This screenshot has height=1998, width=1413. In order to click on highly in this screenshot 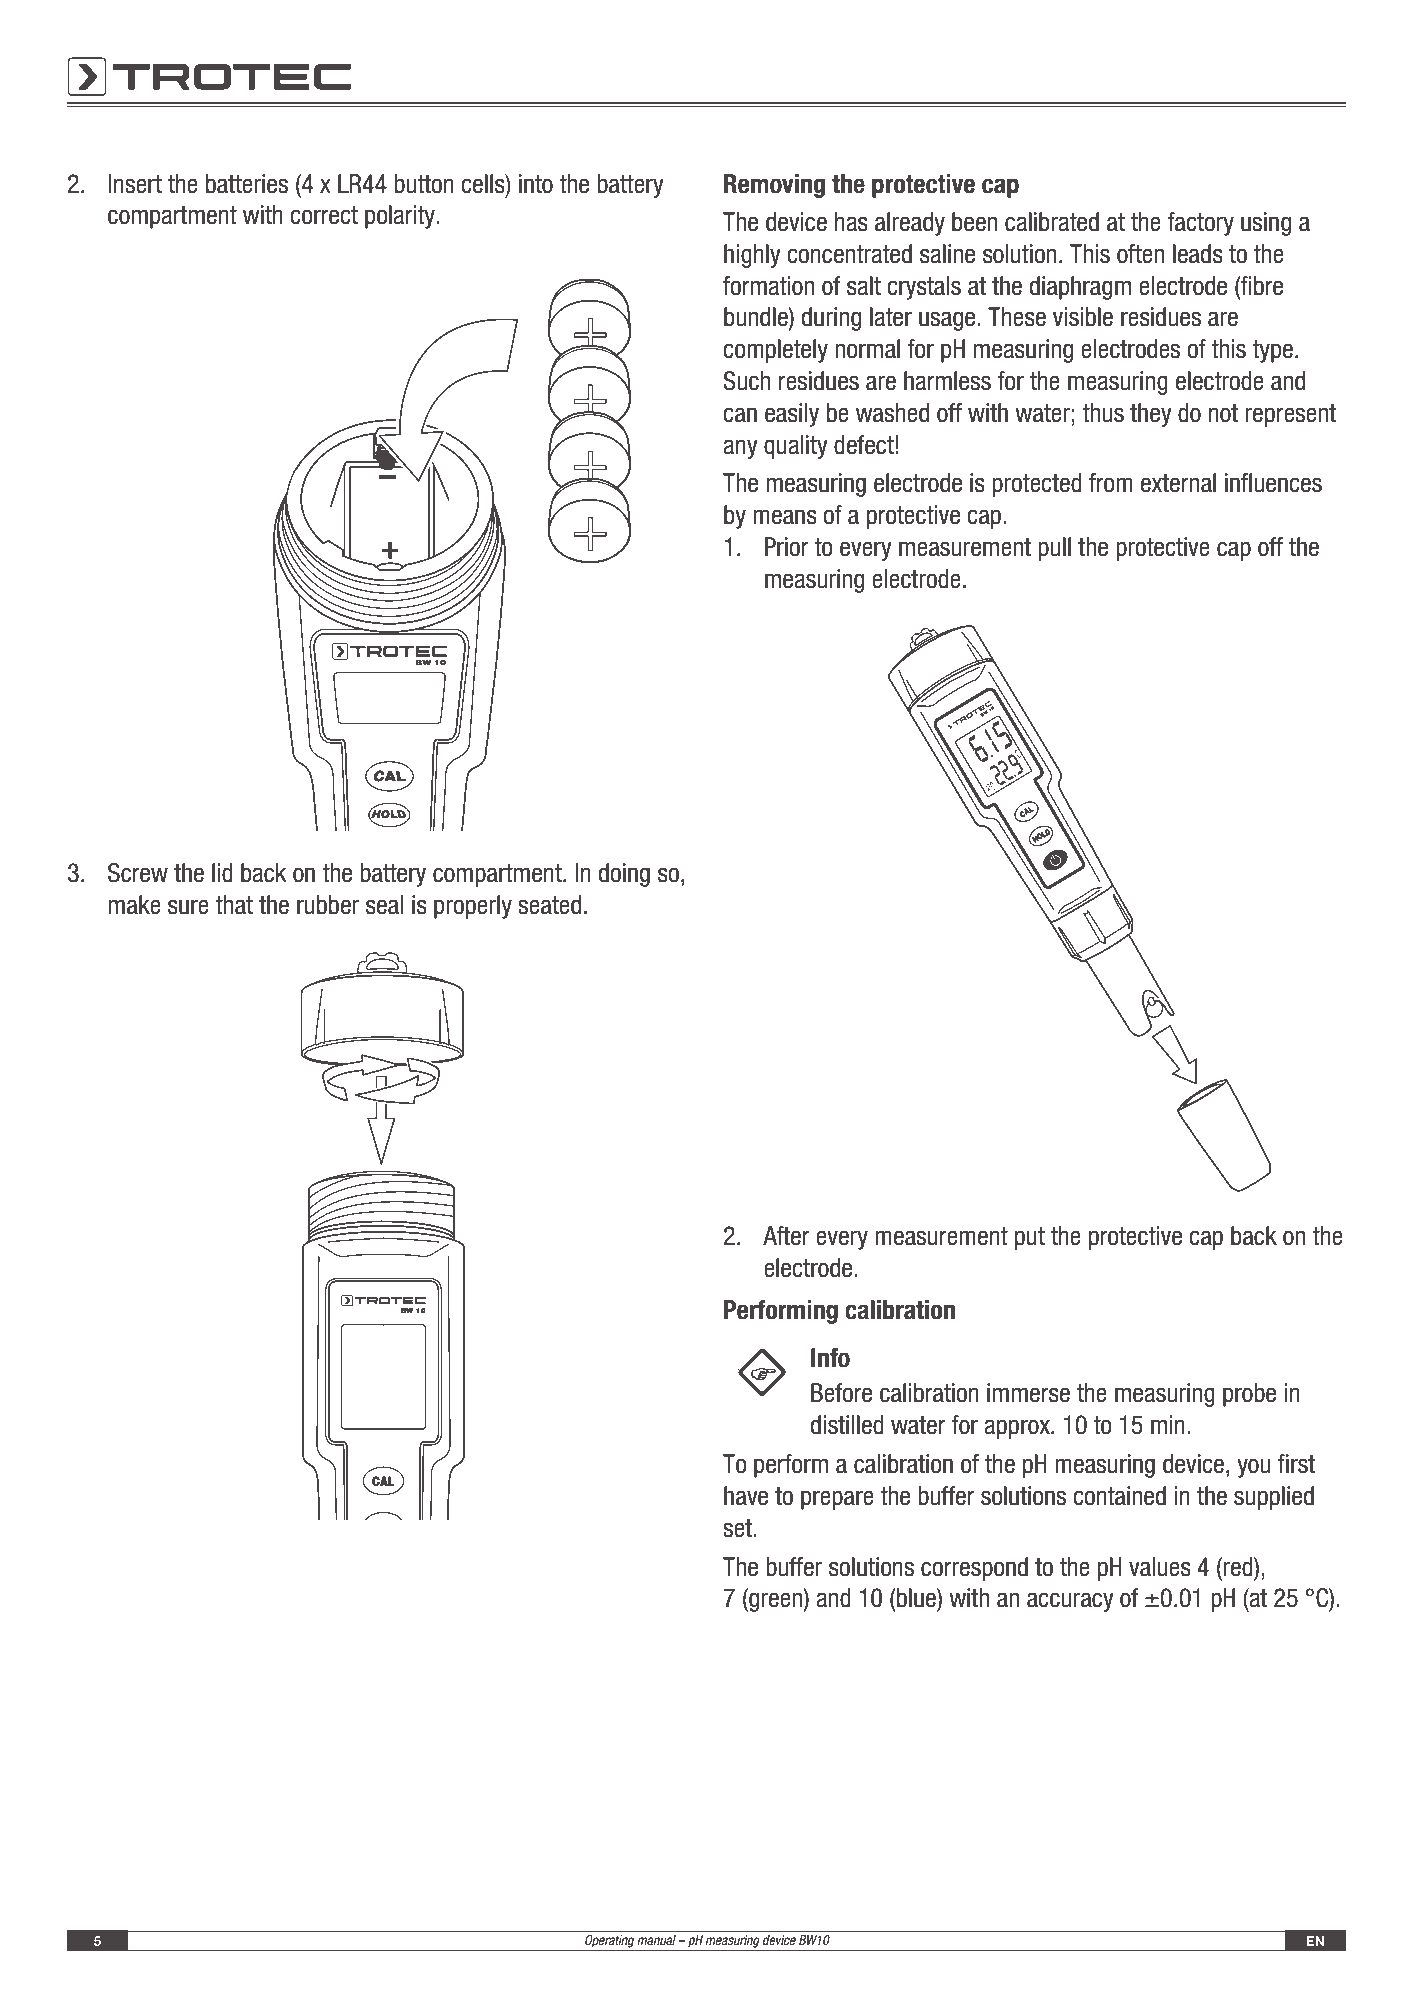, I will do `click(752, 256)`.
